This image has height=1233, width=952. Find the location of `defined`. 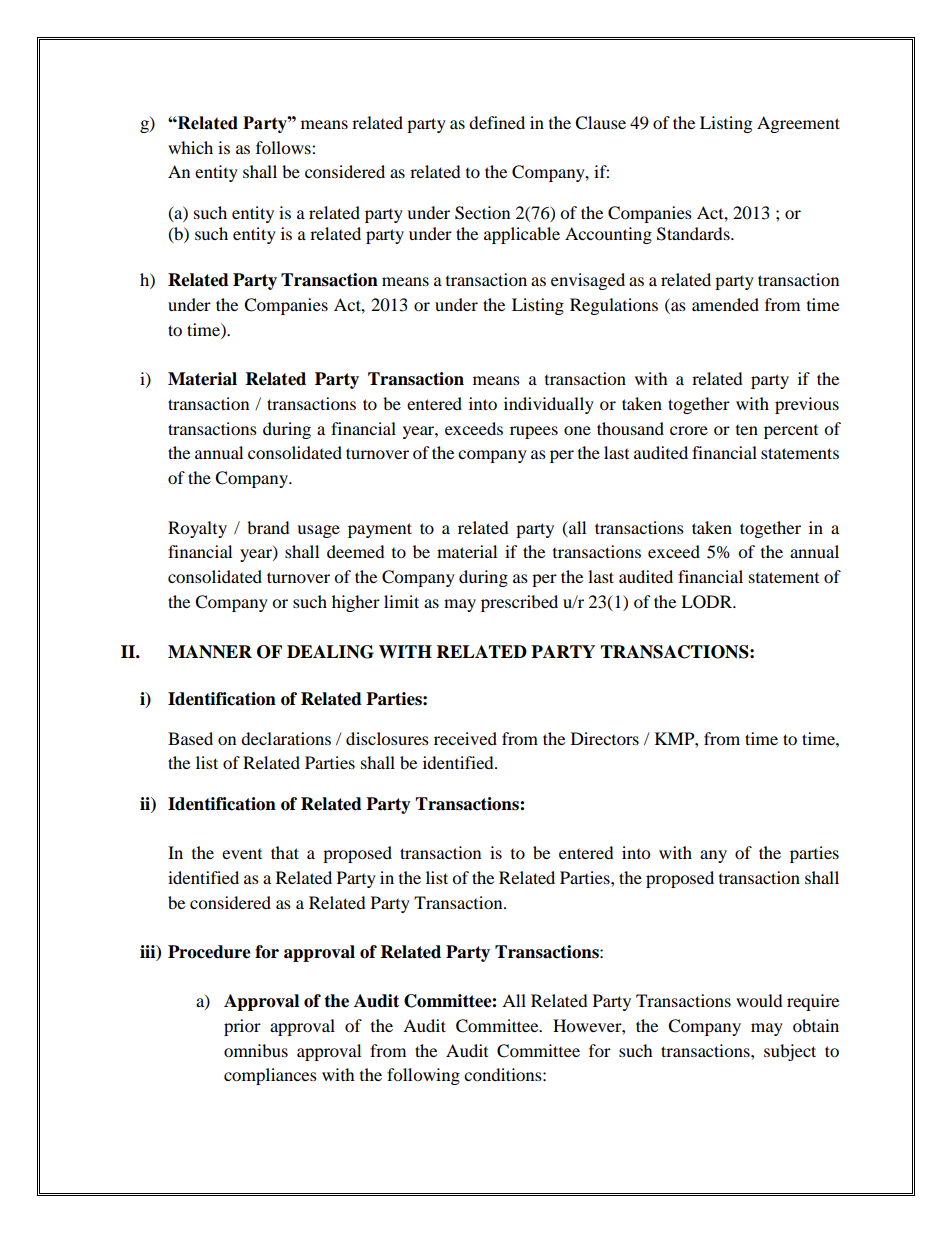

defined is located at coordinates (497, 122).
